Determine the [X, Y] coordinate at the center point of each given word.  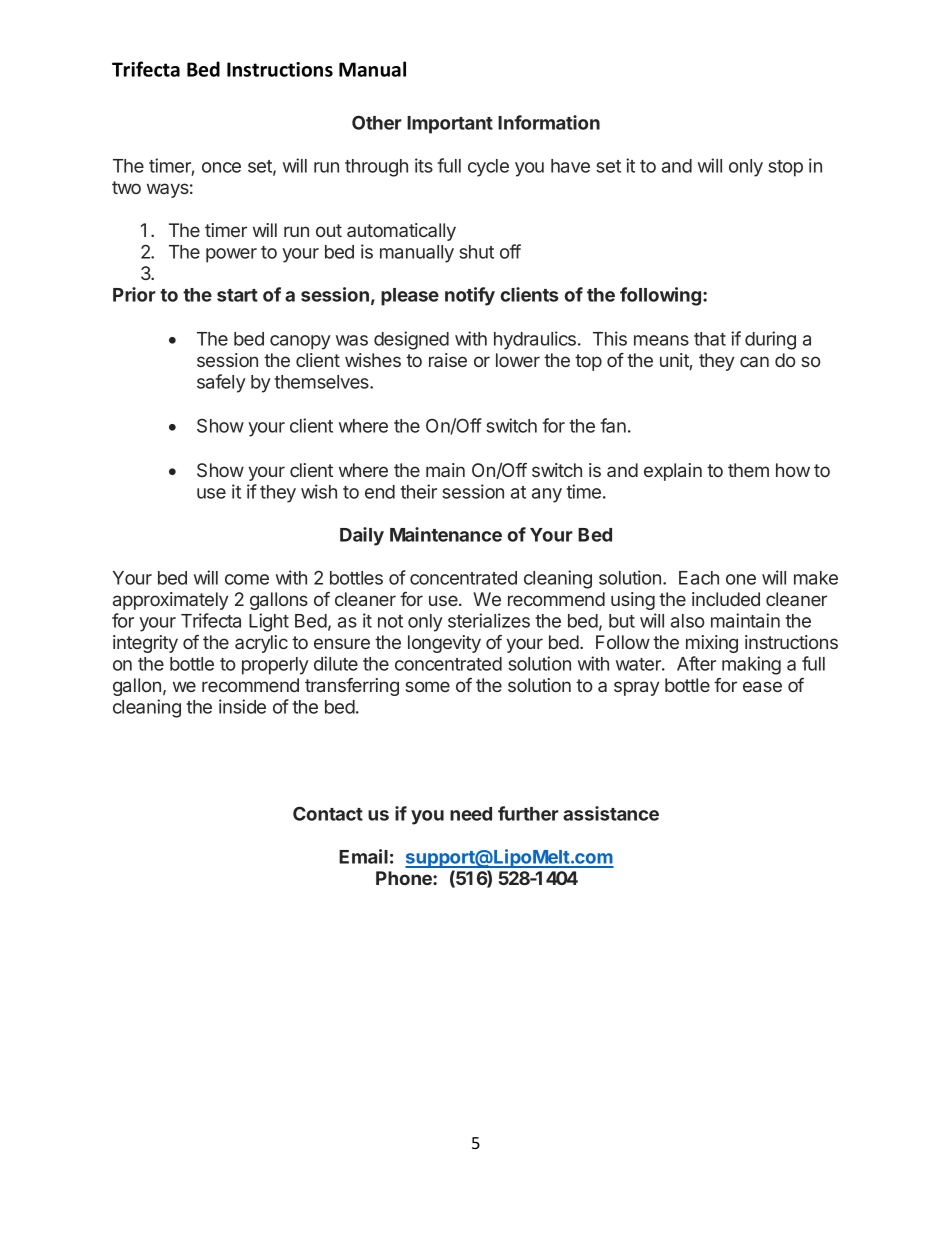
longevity [444, 644]
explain [673, 472]
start [237, 295]
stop [785, 168]
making [751, 665]
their [418, 491]
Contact [328, 813]
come [247, 579]
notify [470, 296]
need [471, 814]
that [710, 339]
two [126, 187]
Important [450, 125]
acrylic [261, 644]
